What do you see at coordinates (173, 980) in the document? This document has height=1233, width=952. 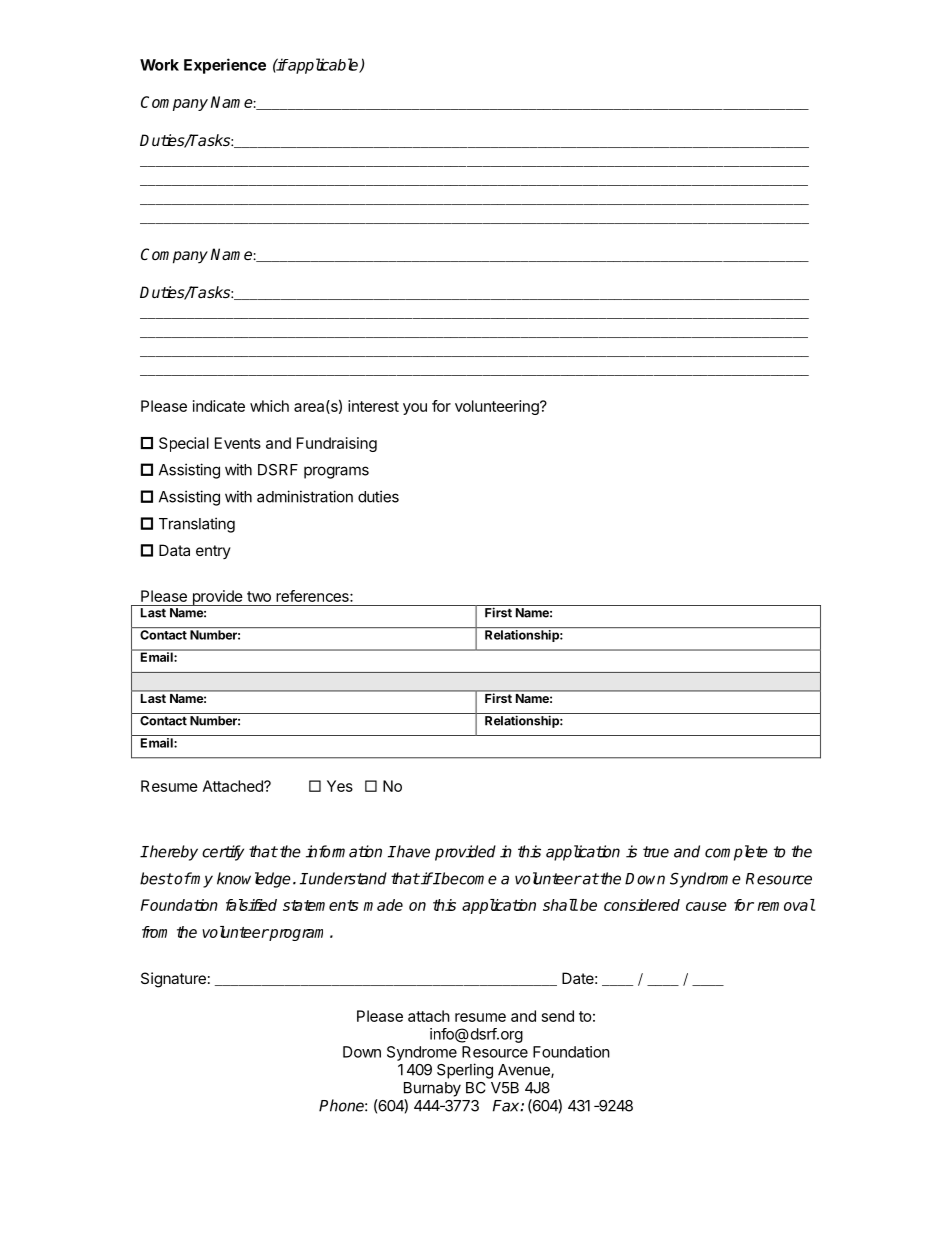 I see `Signature` at bounding box center [173, 980].
